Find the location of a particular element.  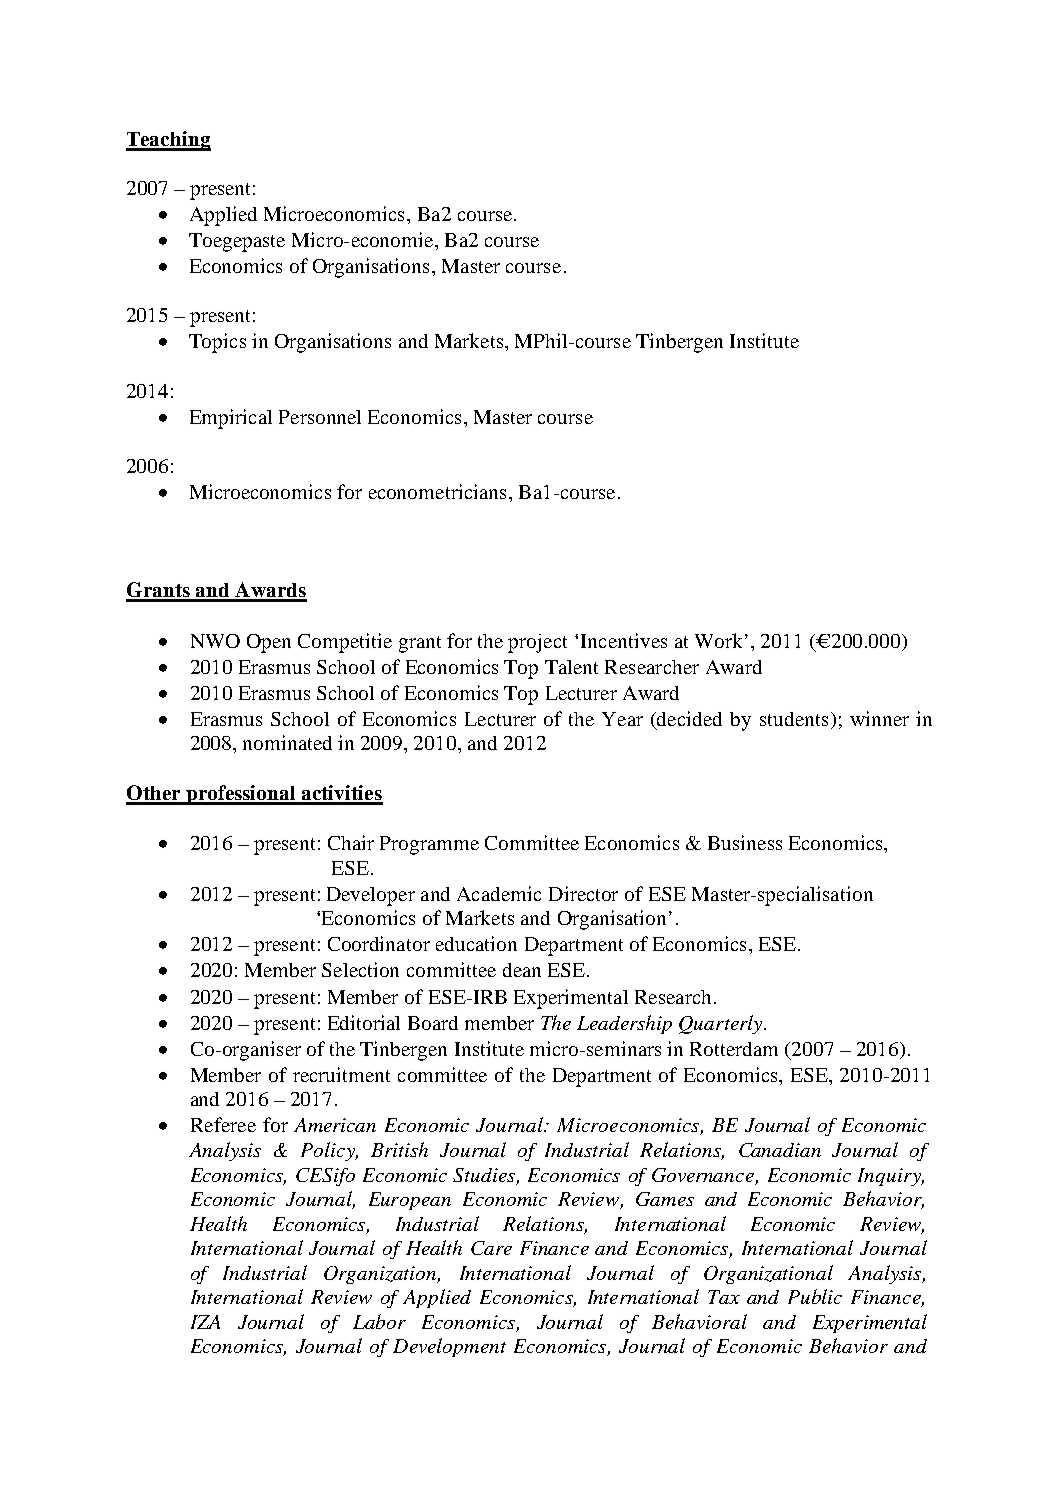

students is located at coordinates (794, 719).
